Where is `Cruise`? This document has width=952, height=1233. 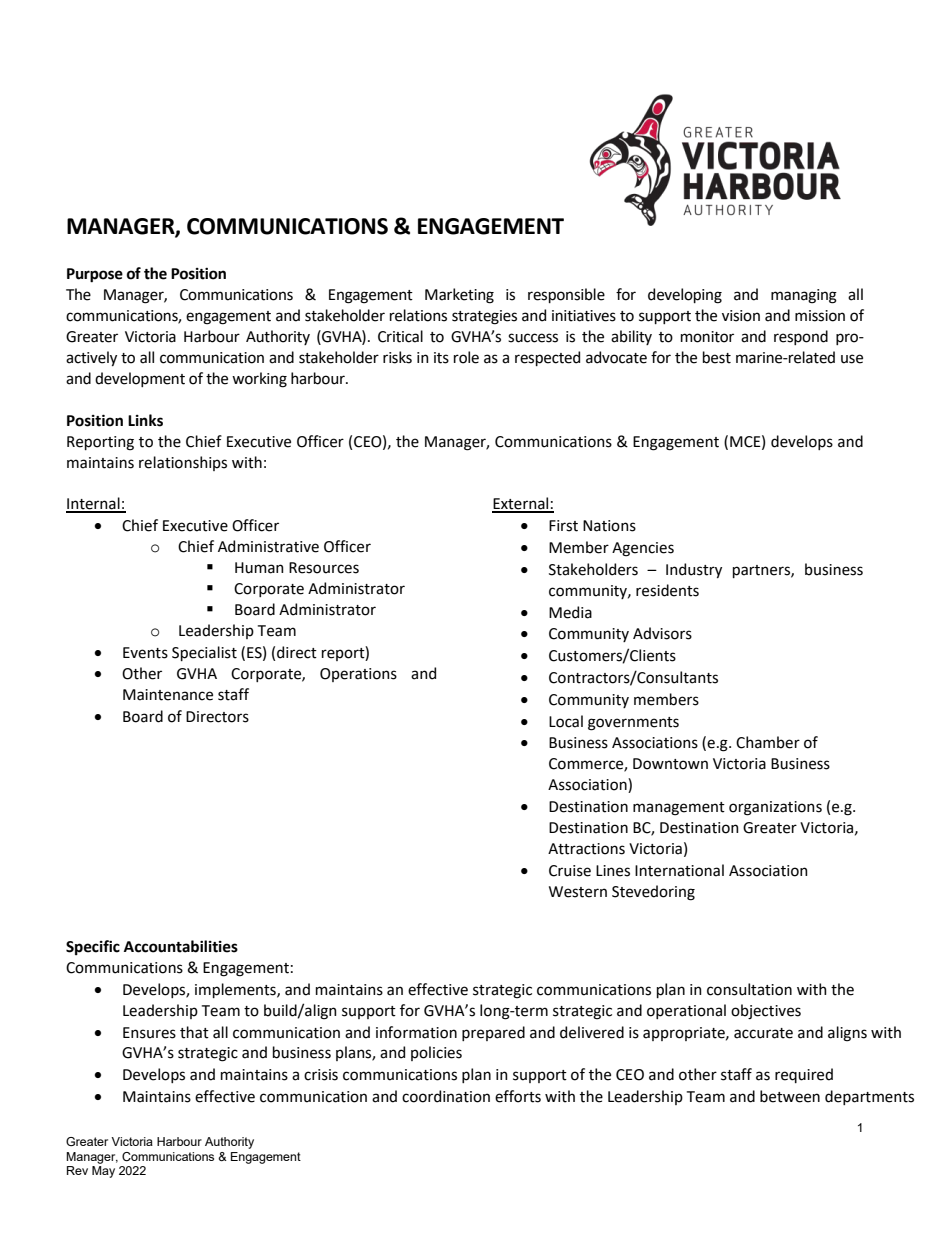
Cruise is located at coordinates (570, 871).
